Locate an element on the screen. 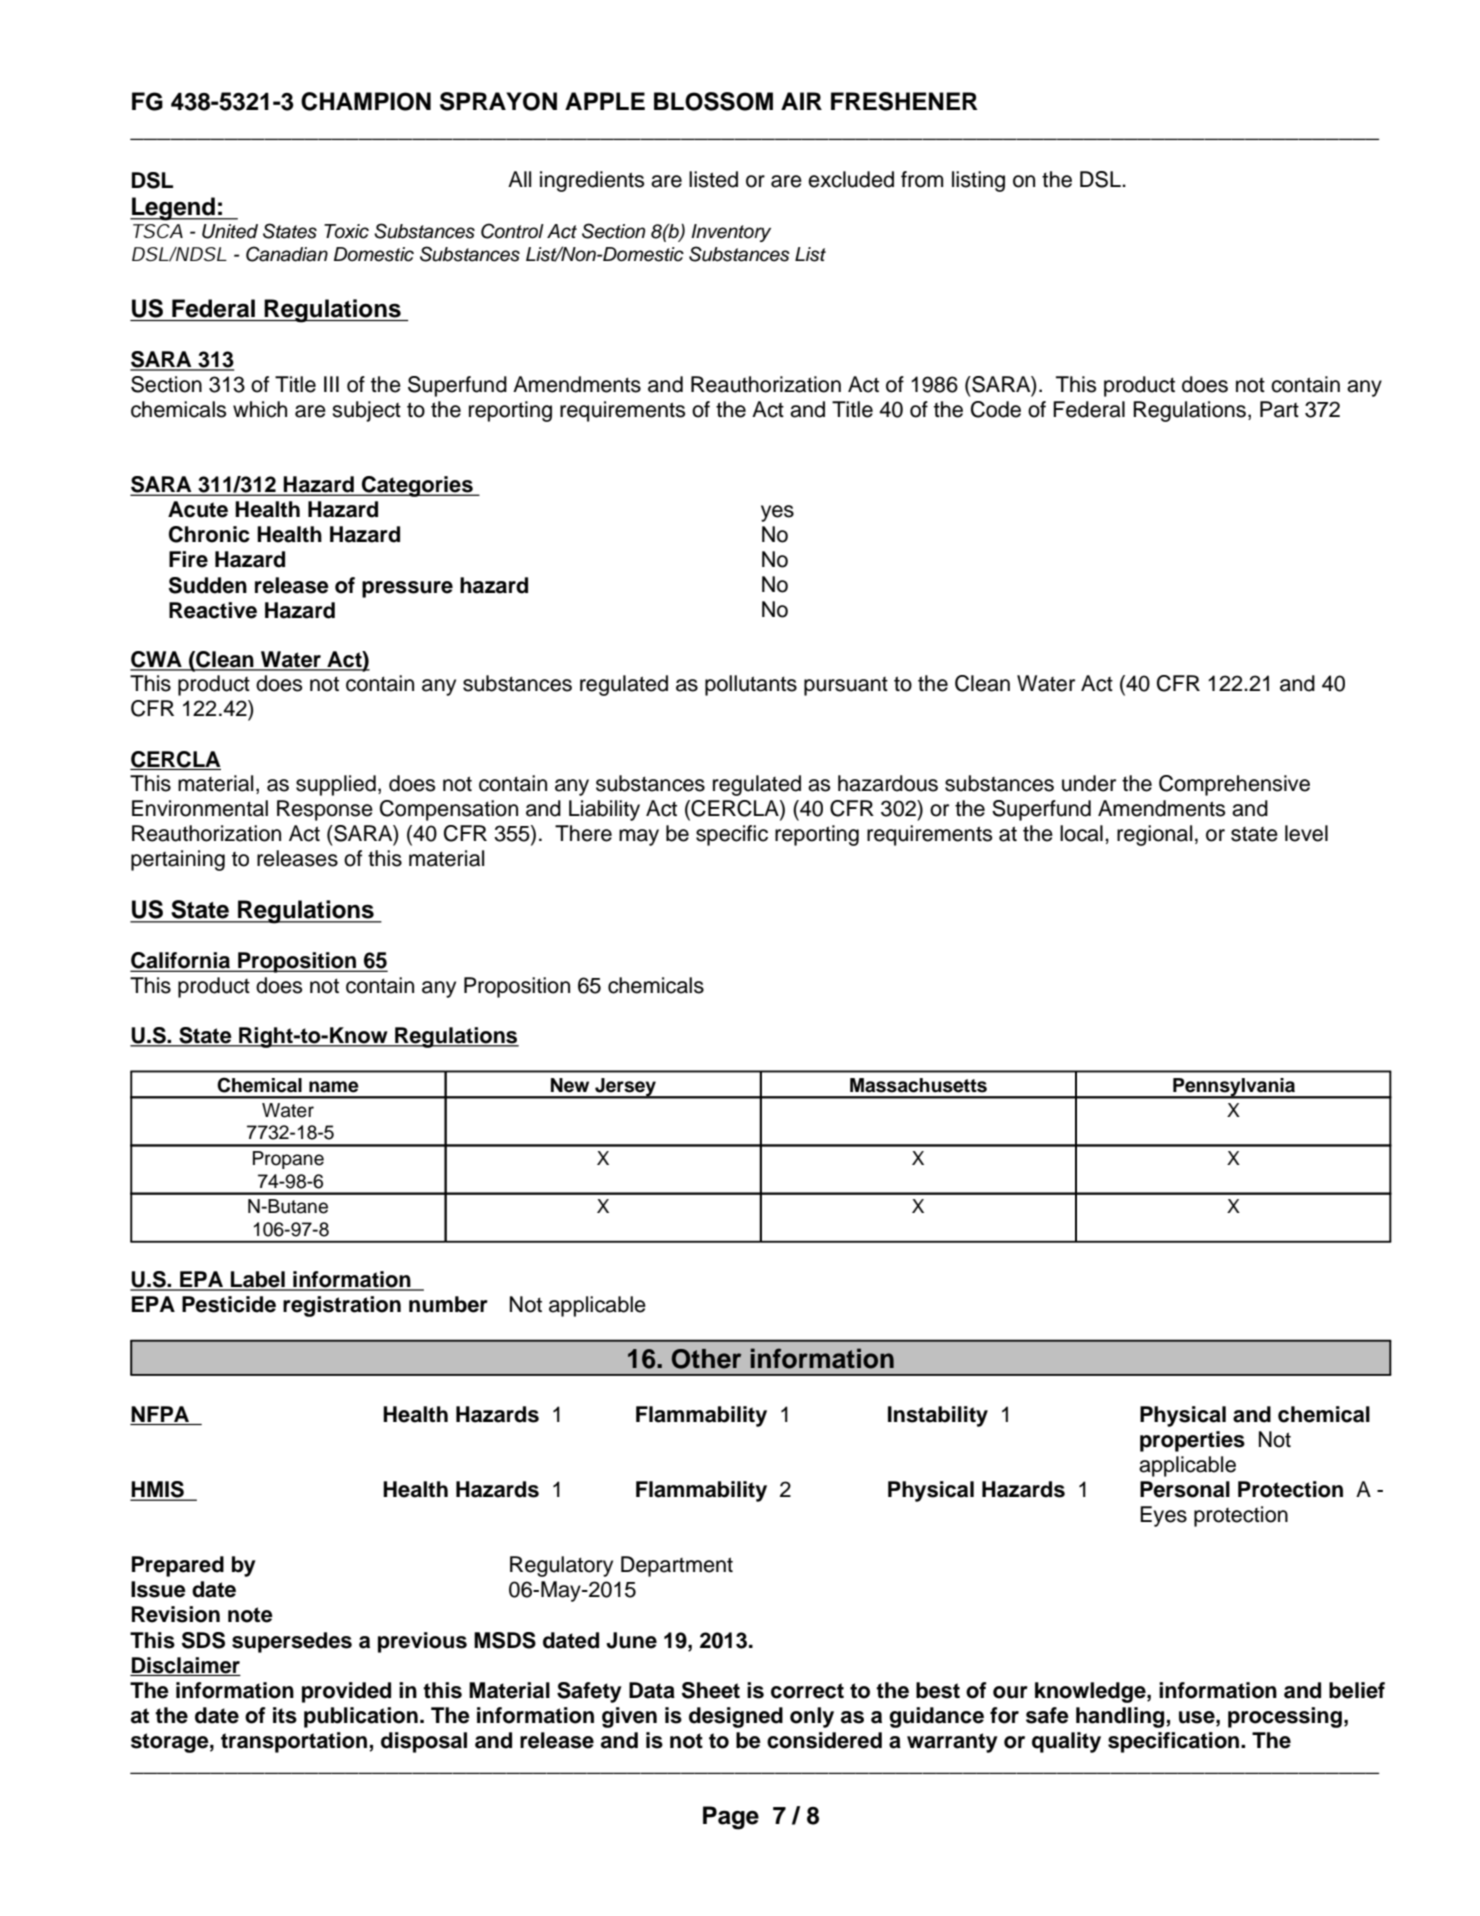 The image size is (1480, 1916). Other is located at coordinates (706, 1359).
